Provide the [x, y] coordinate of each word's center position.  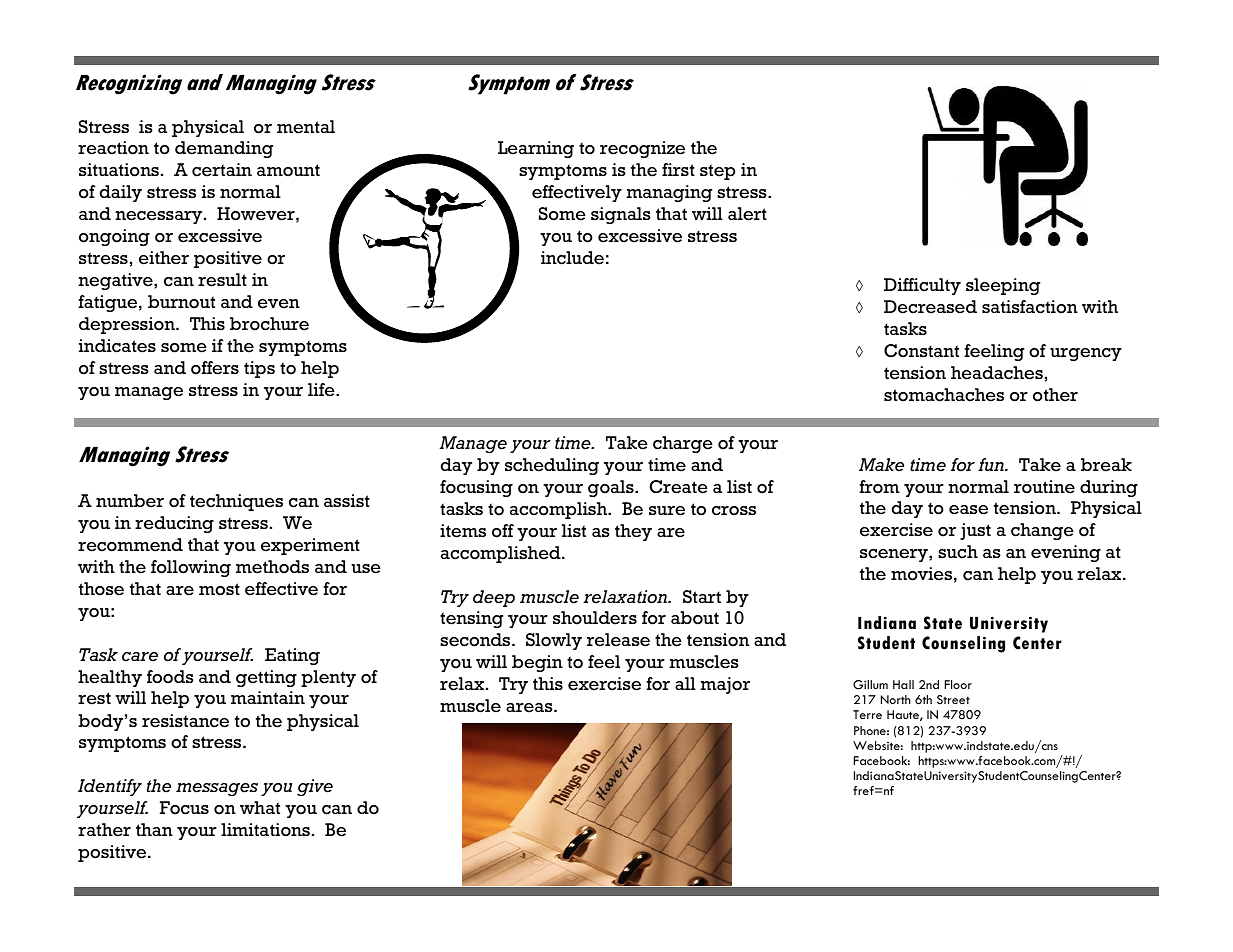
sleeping [1003, 286]
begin [537, 663]
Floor [958, 684]
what [260, 807]
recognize [642, 149]
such [958, 552]
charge [683, 444]
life [322, 390]
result [222, 280]
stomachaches [944, 395]
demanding [224, 149]
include [572, 258]
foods [170, 677]
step [717, 172]
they [633, 532]
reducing [174, 524]
